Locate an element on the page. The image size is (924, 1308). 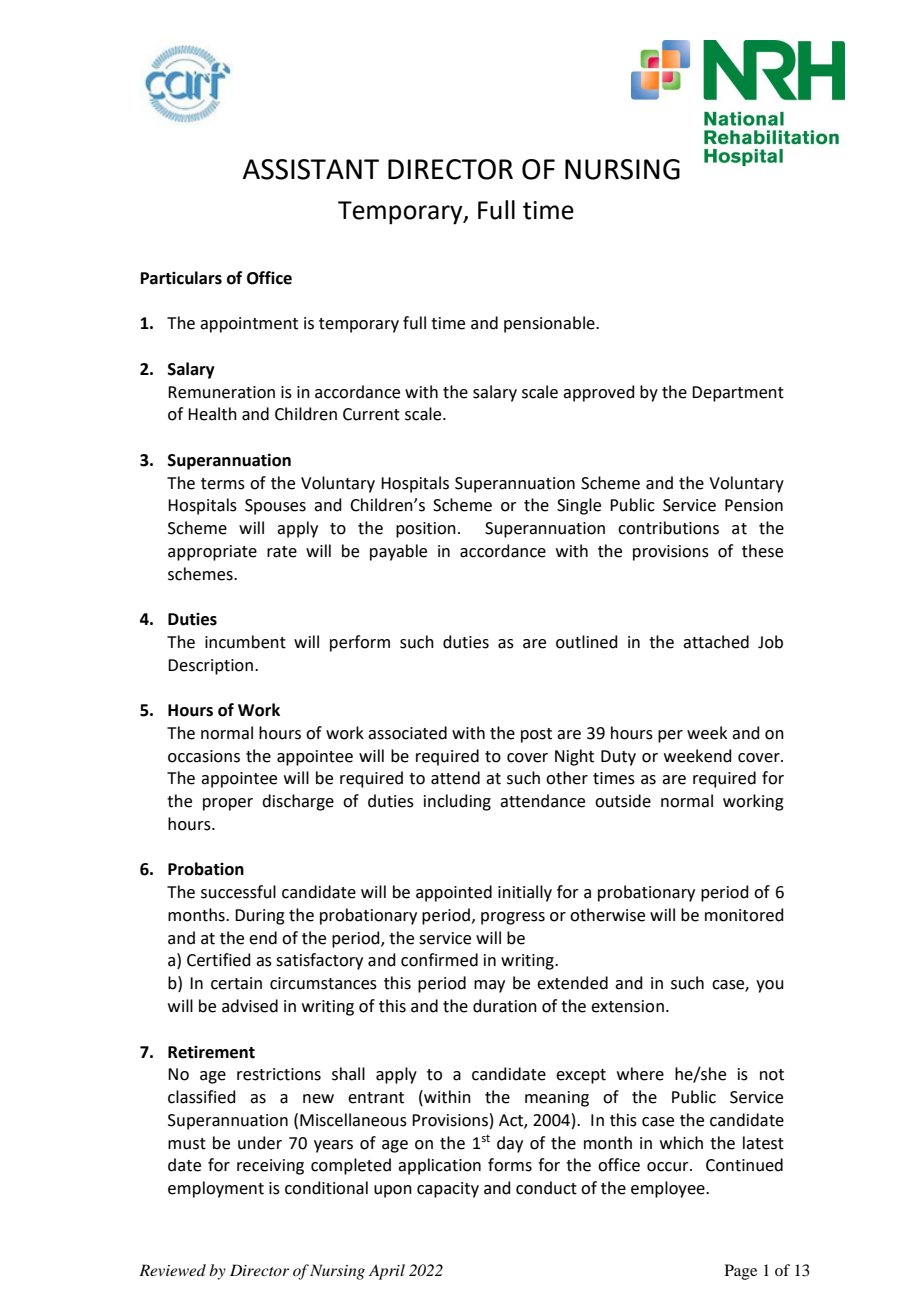
ASSISTANT is located at coordinates (311, 169).
